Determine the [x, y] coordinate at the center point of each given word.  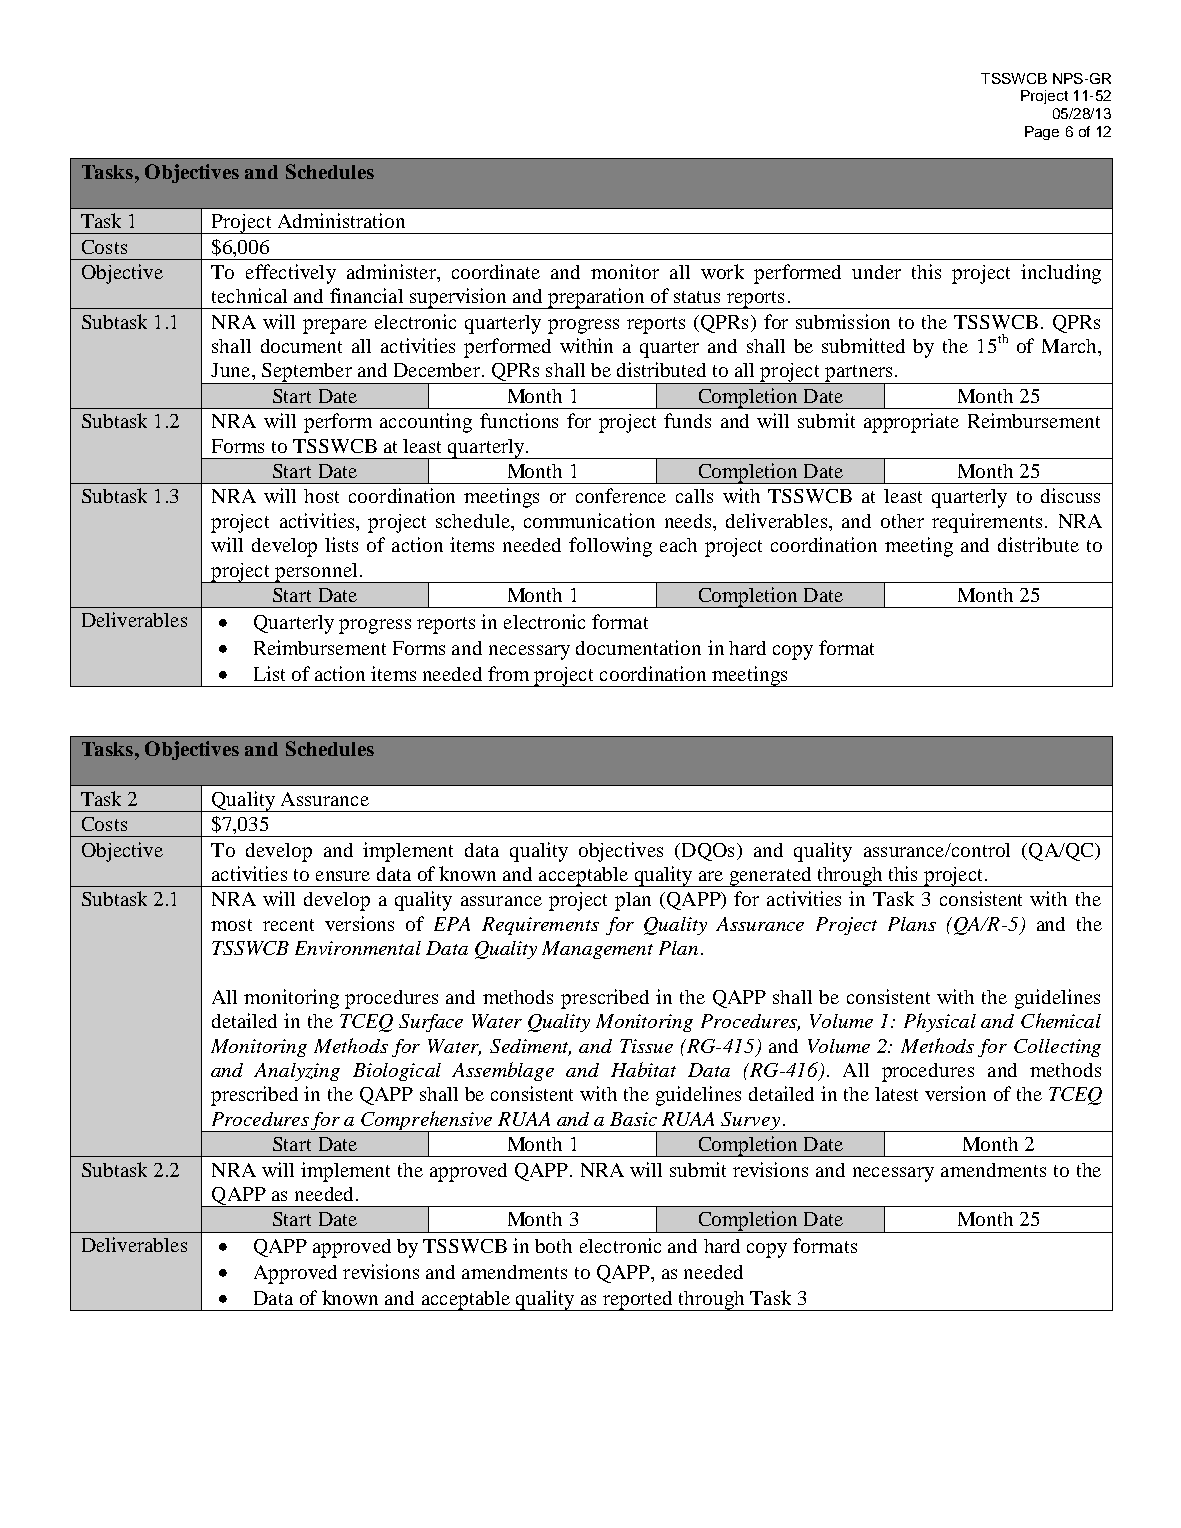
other [902, 521]
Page [1042, 133]
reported [638, 1301]
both [553, 1246]
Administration [341, 220]
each [678, 545]
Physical [940, 1022]
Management [597, 950]
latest [896, 1094]
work [722, 271]
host [321, 496]
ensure [343, 876]
